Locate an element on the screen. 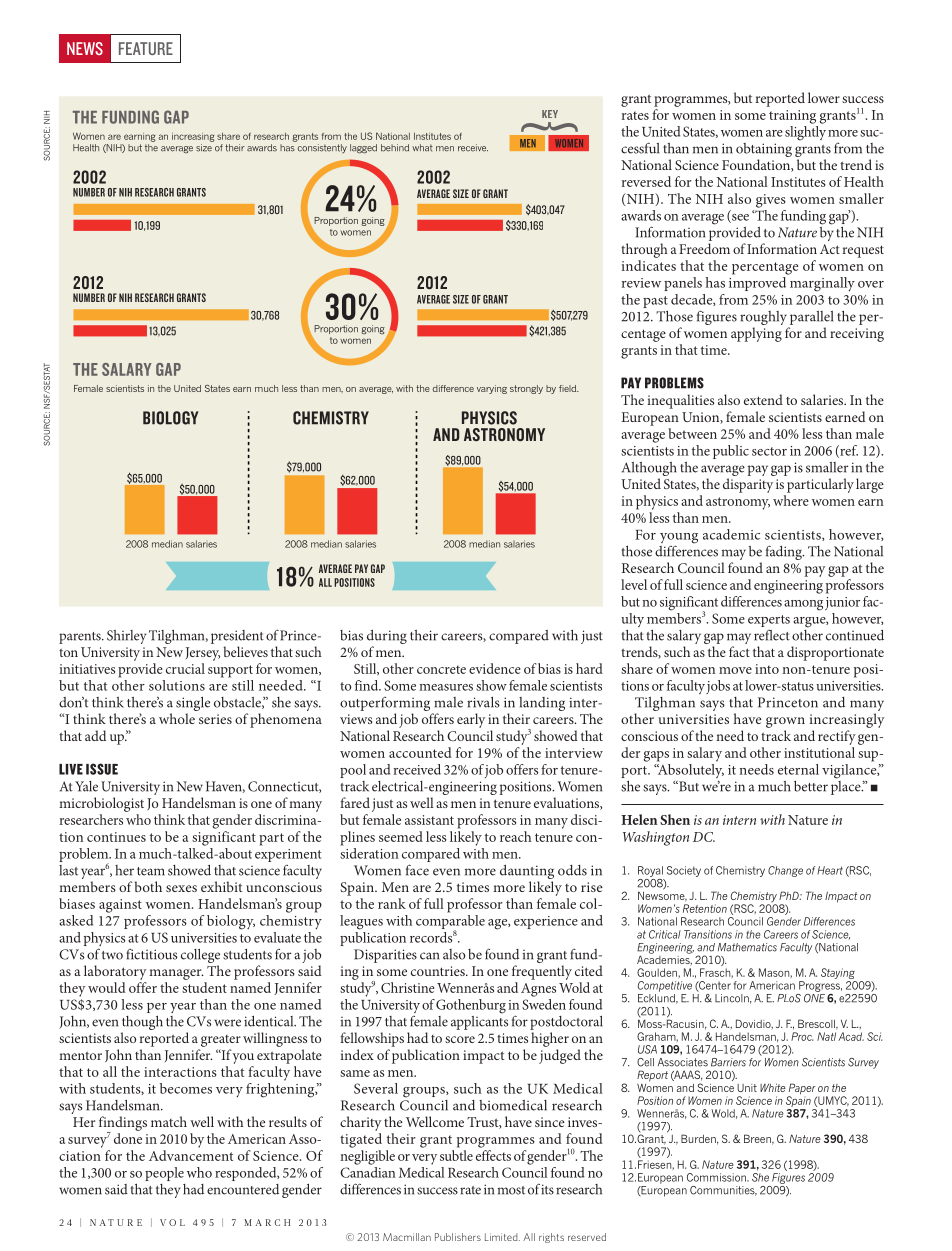 The height and width of the screenshot is (1251, 952). KEY is located at coordinates (550, 114).
